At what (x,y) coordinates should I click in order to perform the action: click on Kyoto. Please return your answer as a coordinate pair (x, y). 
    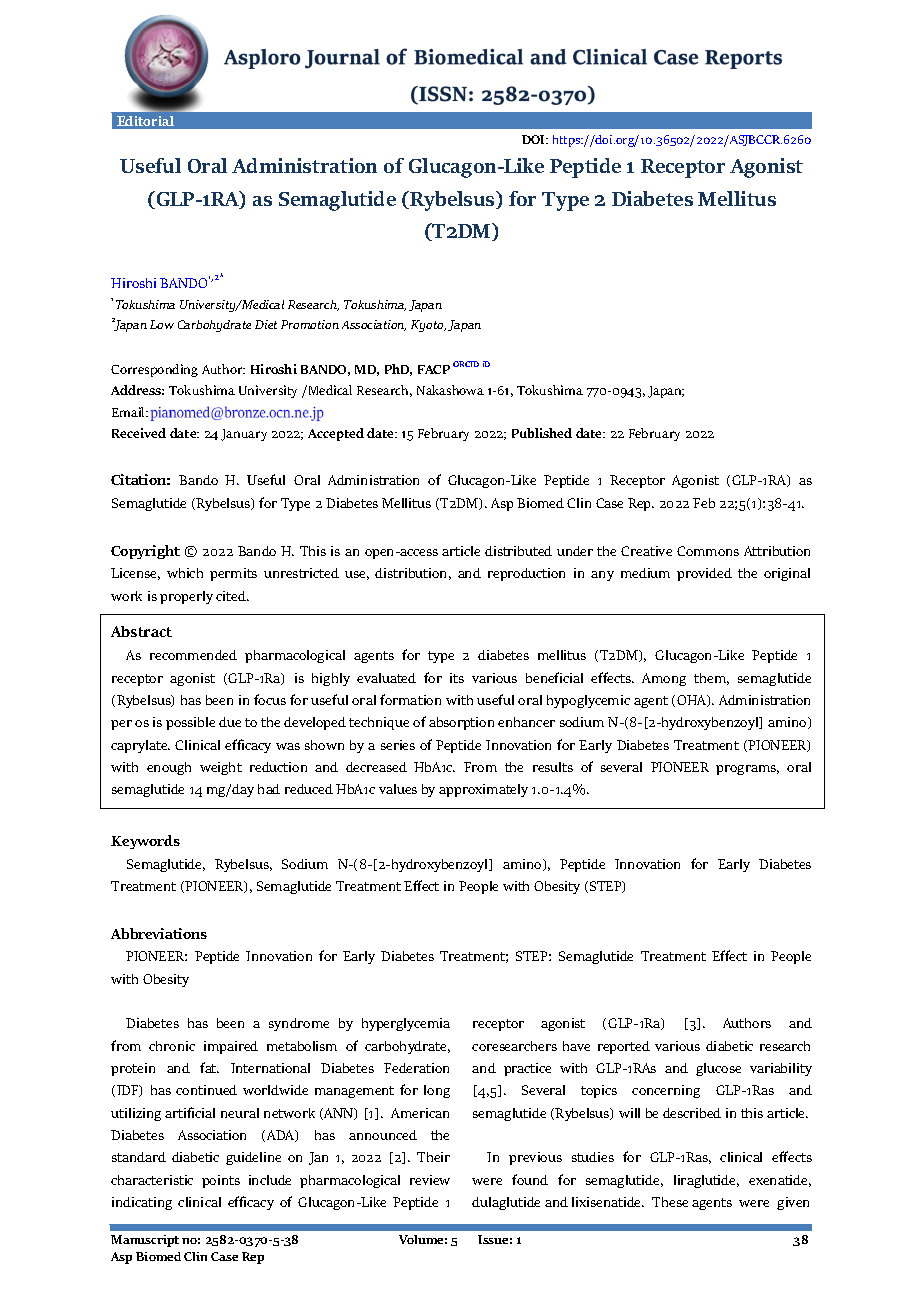
    Looking at the image, I should click on (428, 326).
